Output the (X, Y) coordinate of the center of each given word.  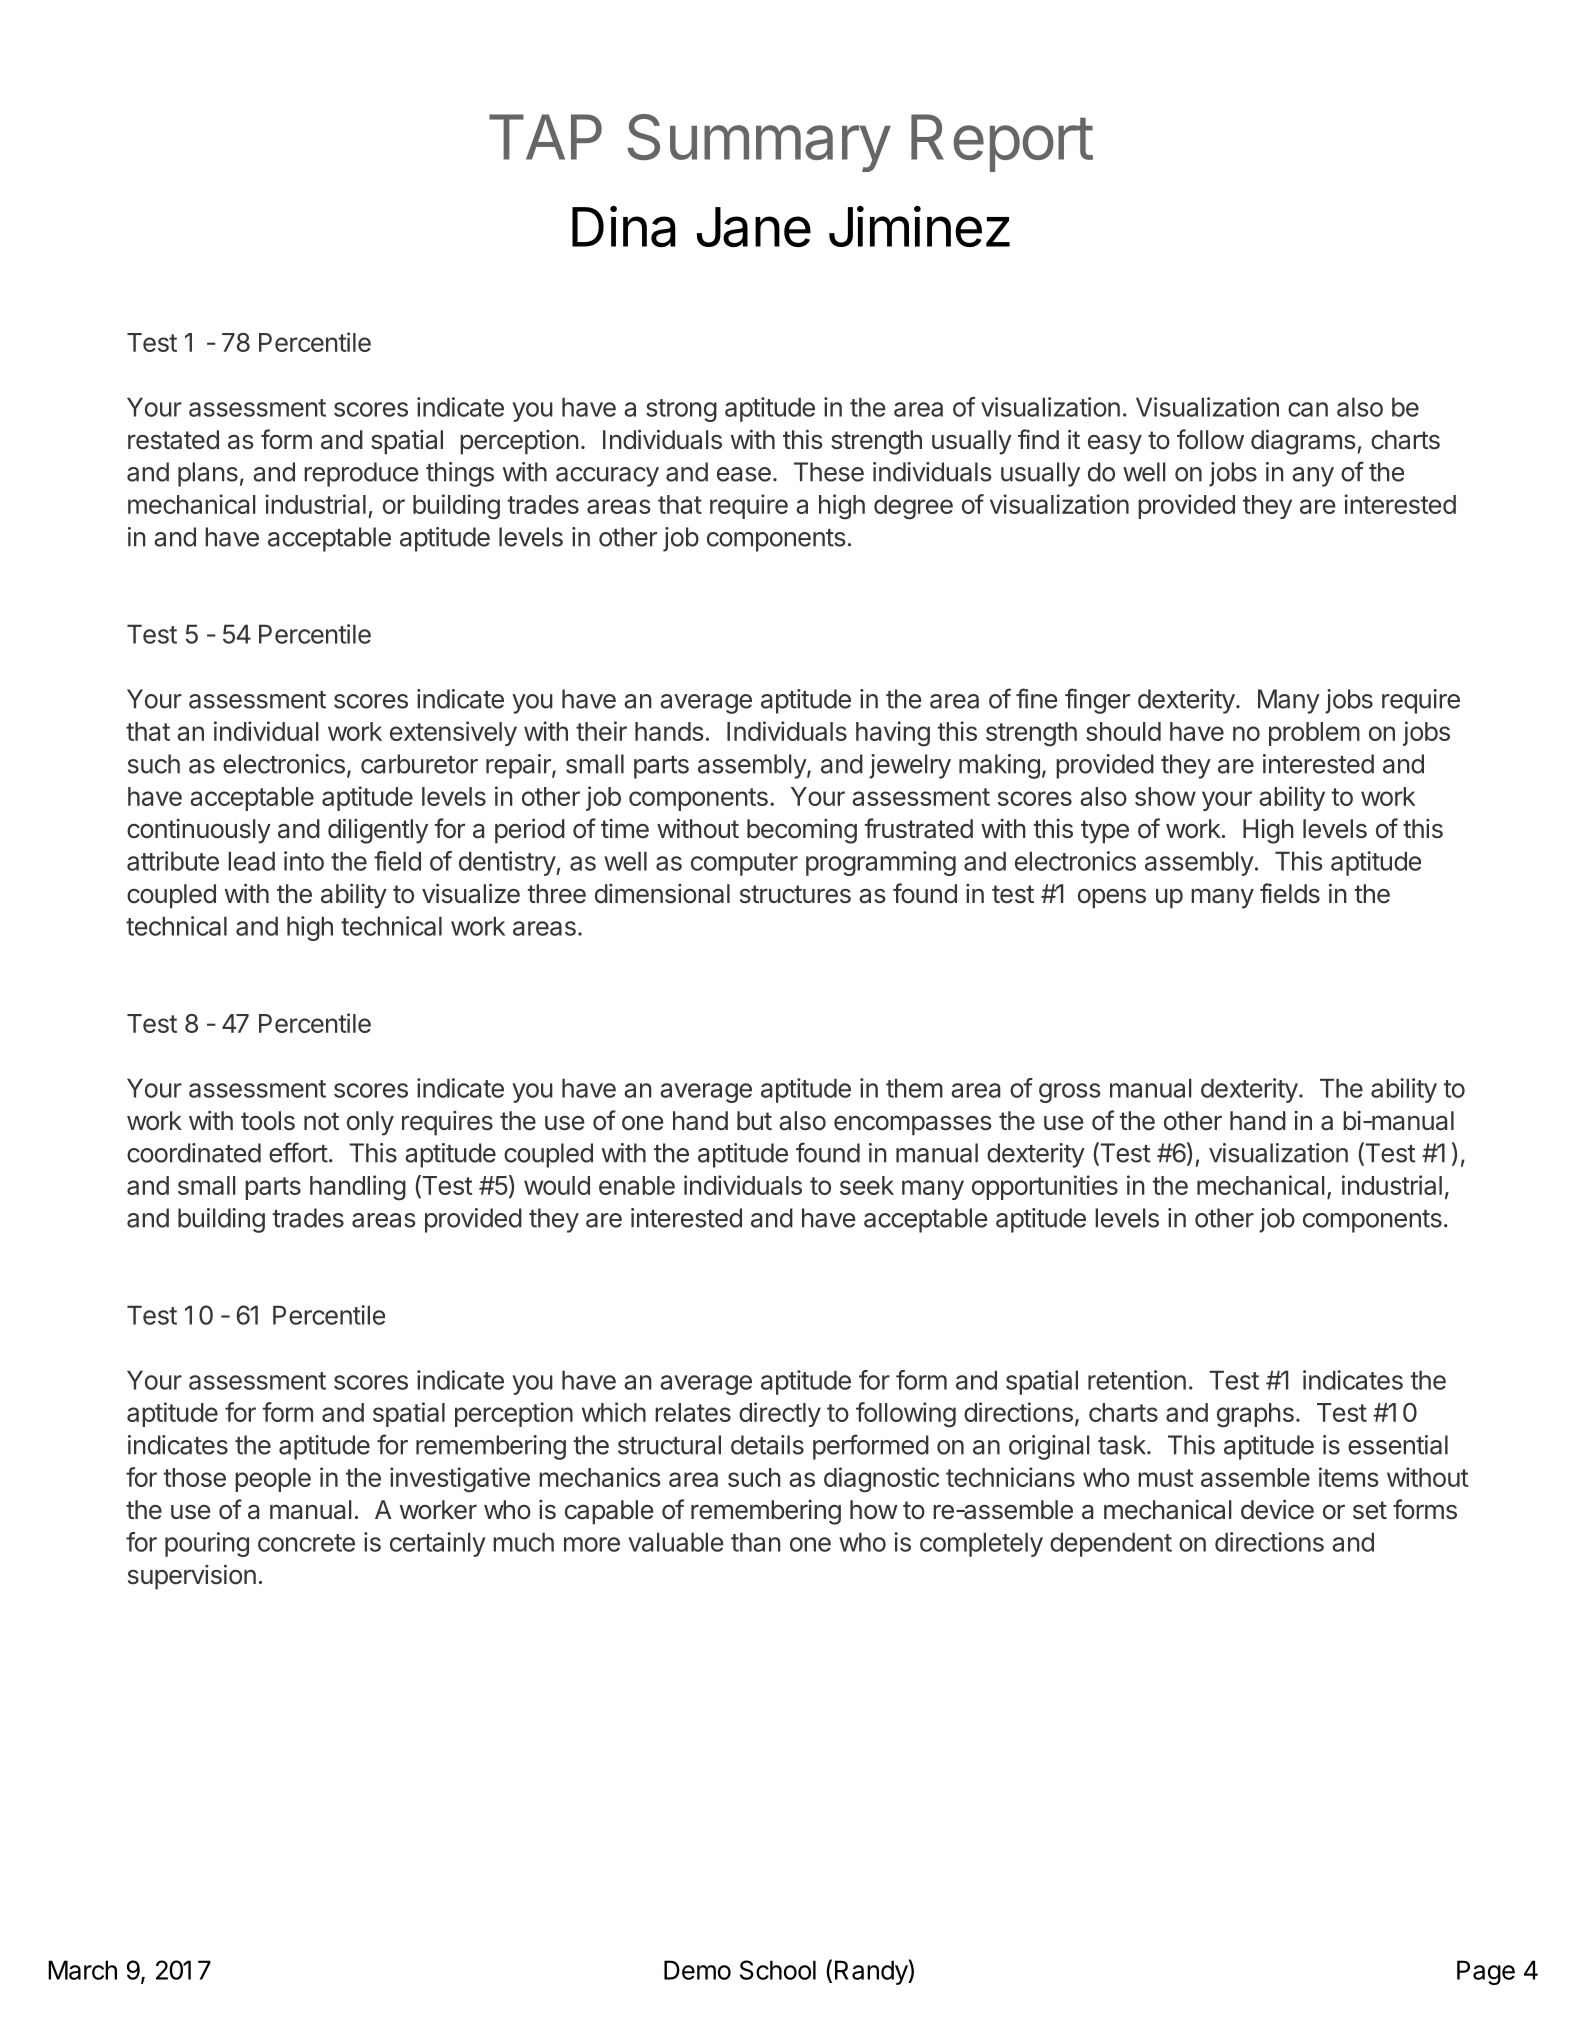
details (767, 1445)
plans (208, 474)
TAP (545, 137)
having (893, 734)
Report (1002, 143)
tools (268, 1121)
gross (1070, 1093)
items (1349, 1477)
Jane (754, 227)
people (273, 1480)
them (914, 1088)
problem (1314, 734)
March (82, 1970)
